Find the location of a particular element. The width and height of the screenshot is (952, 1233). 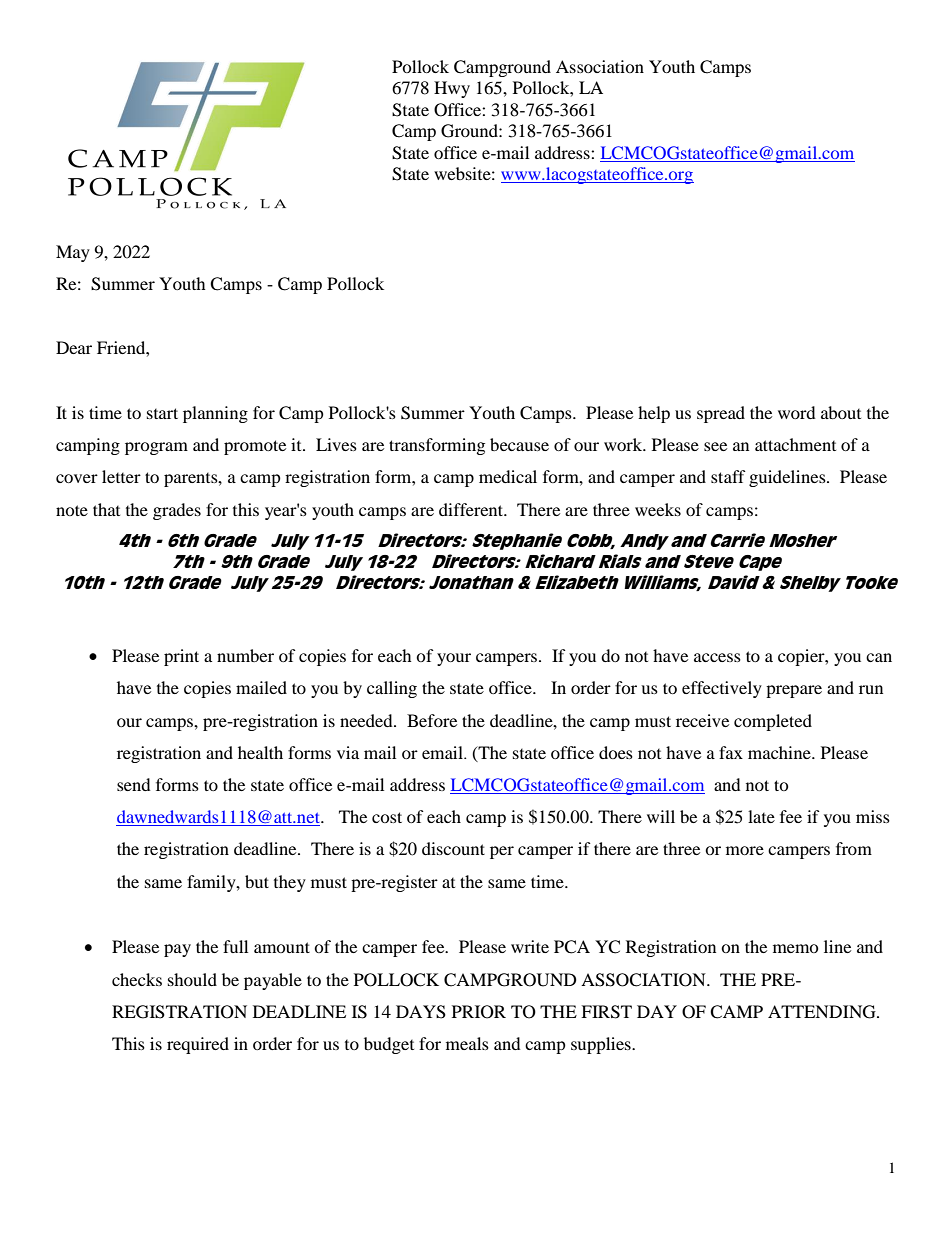

PRIOR is located at coordinates (479, 1012).
